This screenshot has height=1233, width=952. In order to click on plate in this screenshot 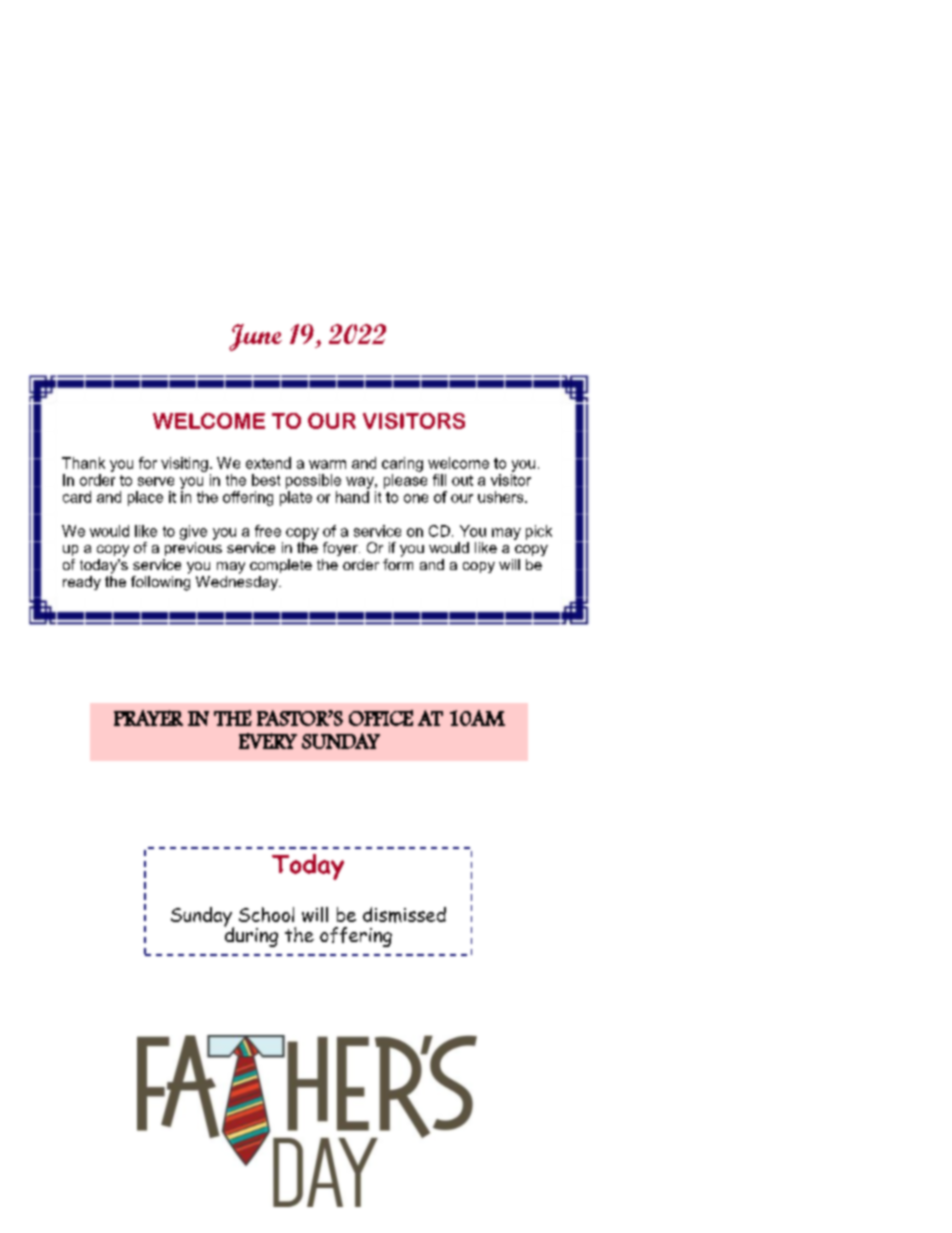, I will do `click(296, 498)`.
